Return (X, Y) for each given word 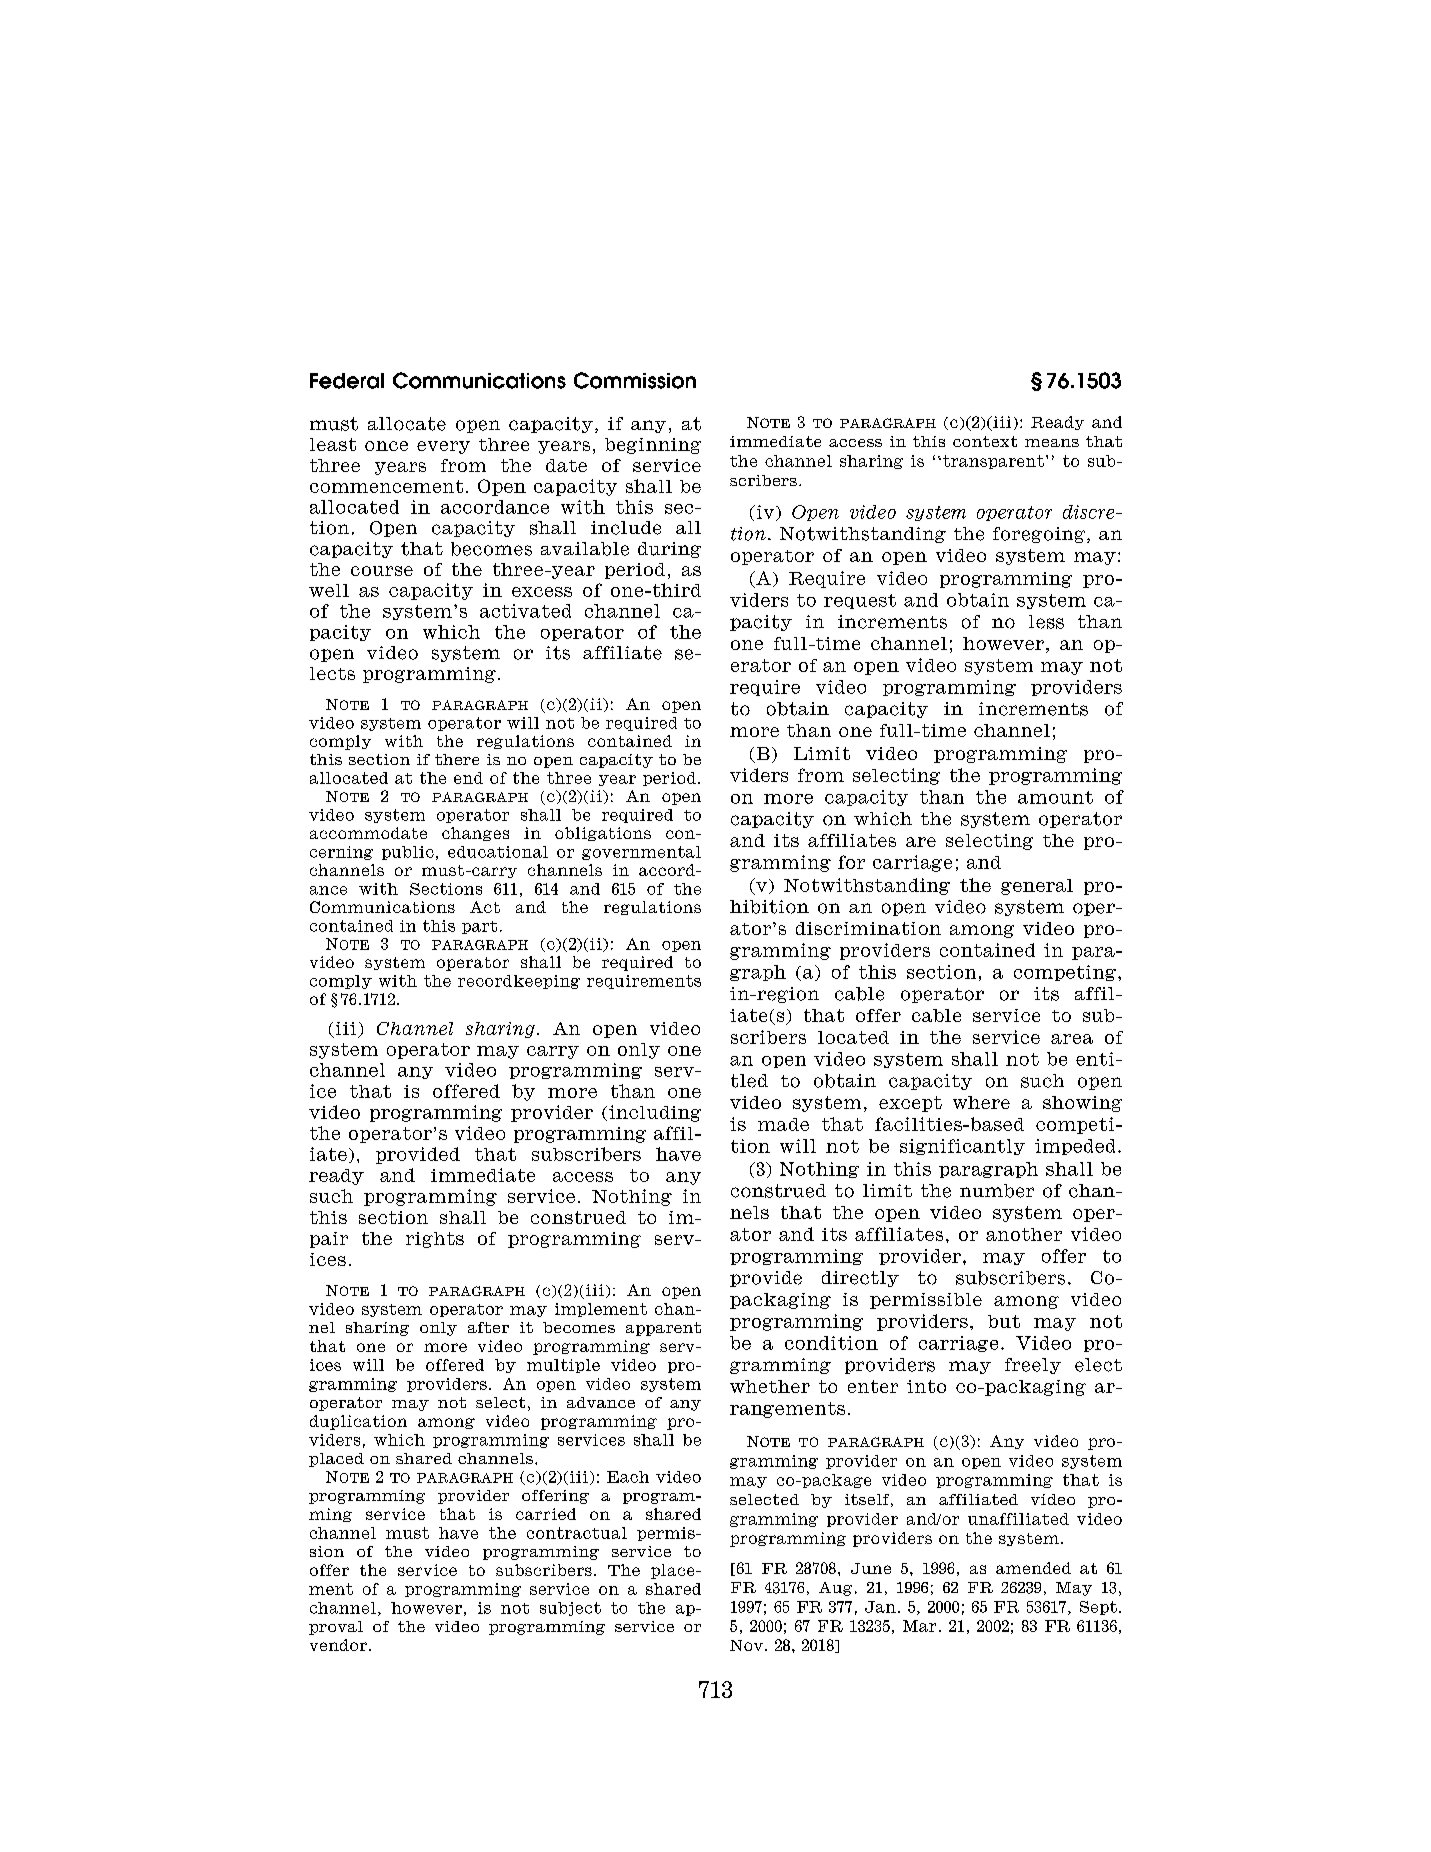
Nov (746, 1645)
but (1004, 1321)
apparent (663, 1329)
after (488, 1327)
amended (1033, 1568)
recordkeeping (519, 982)
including (655, 1113)
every (443, 447)
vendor (338, 1645)
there (457, 759)
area (1072, 1039)
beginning (653, 446)
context (985, 441)
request (860, 601)
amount (1055, 797)
